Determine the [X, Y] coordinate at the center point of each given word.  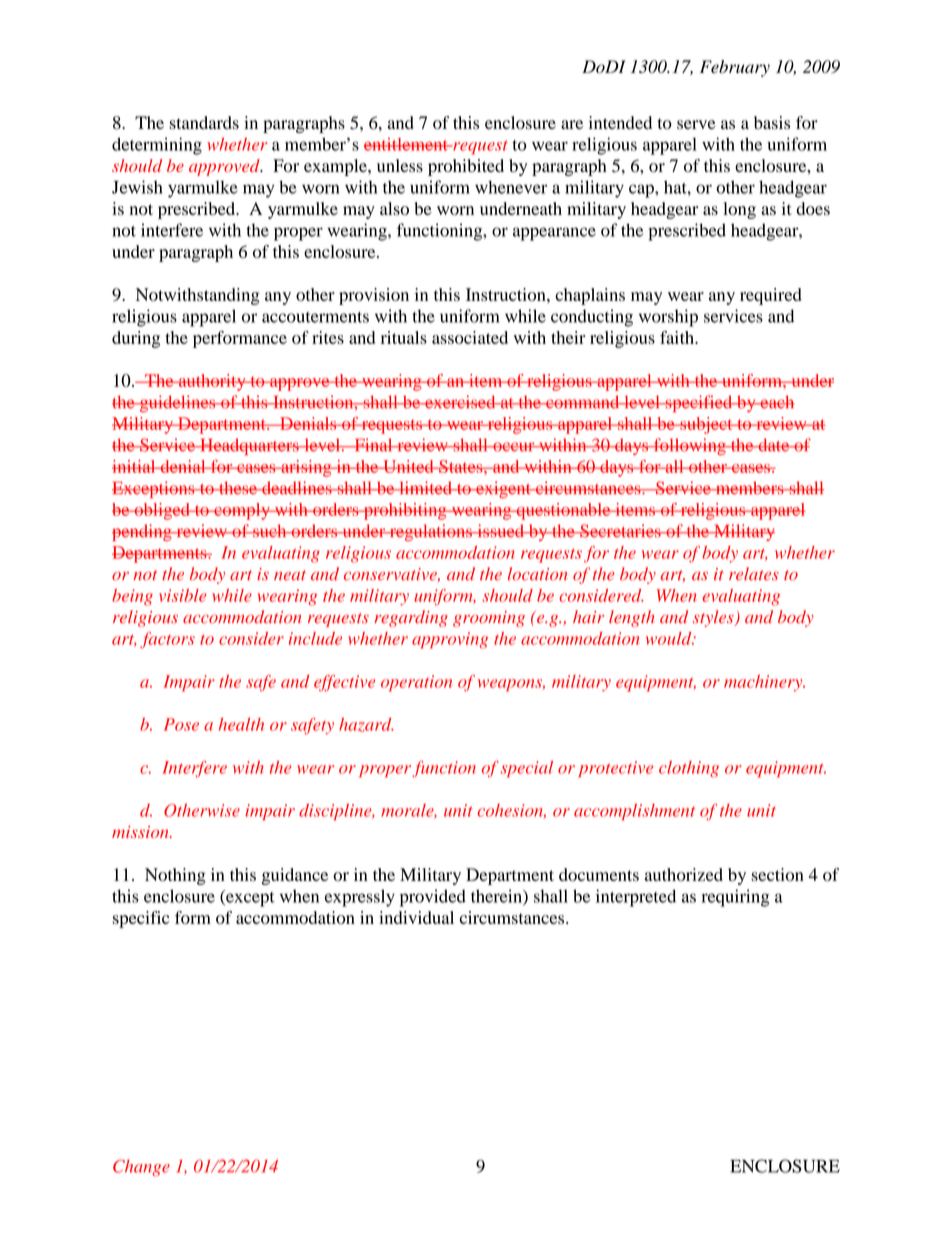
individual [416, 917]
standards [204, 122]
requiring [735, 898]
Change [141, 1167]
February [735, 68]
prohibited [466, 167]
